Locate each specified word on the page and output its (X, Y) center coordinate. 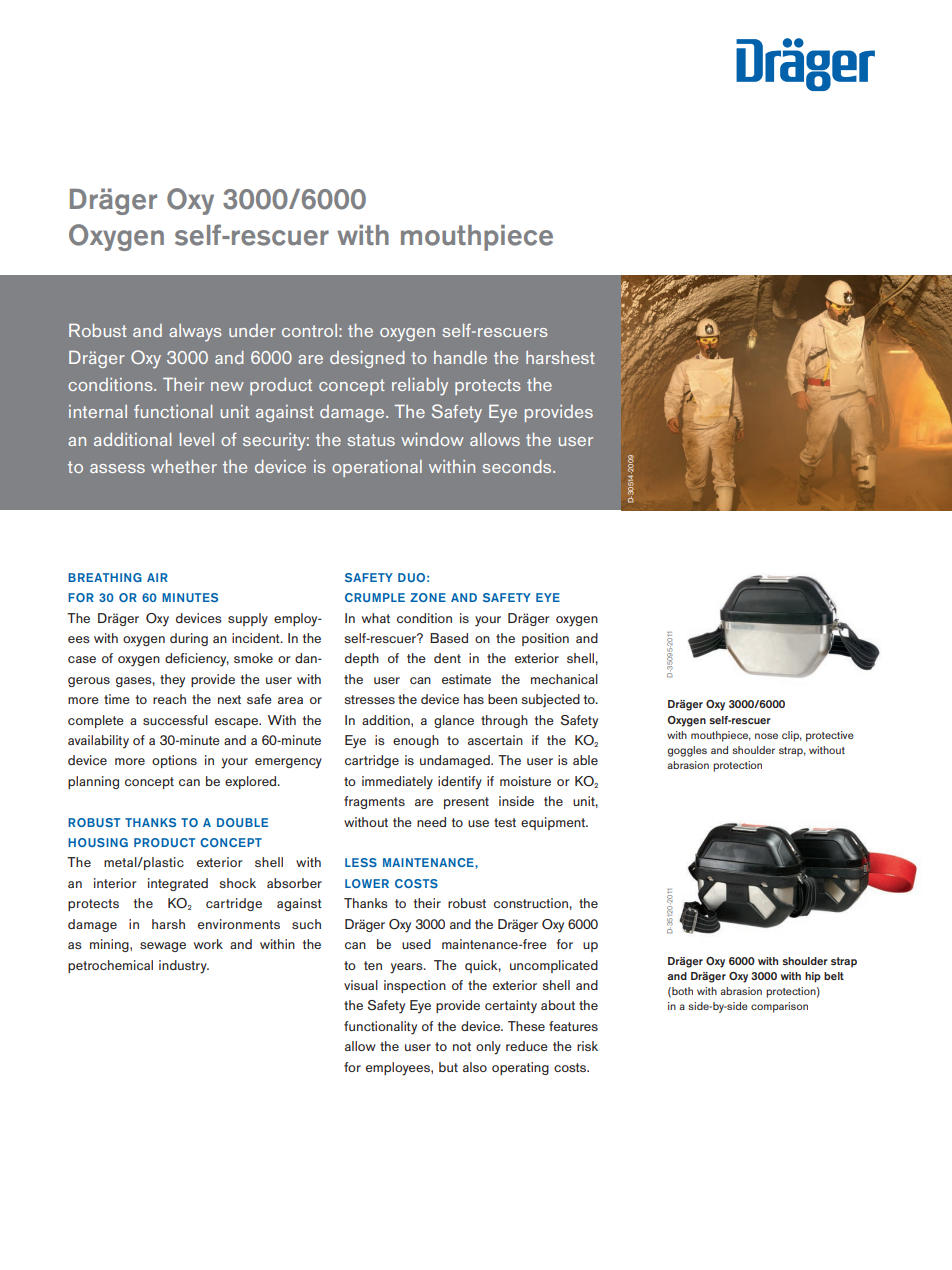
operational (377, 468)
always (195, 333)
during (189, 639)
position (545, 639)
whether (184, 466)
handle (460, 357)
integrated (178, 884)
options (174, 761)
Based (449, 638)
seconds (518, 466)
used (416, 944)
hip (813, 977)
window (432, 439)
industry (184, 967)
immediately (397, 783)
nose (766, 736)
